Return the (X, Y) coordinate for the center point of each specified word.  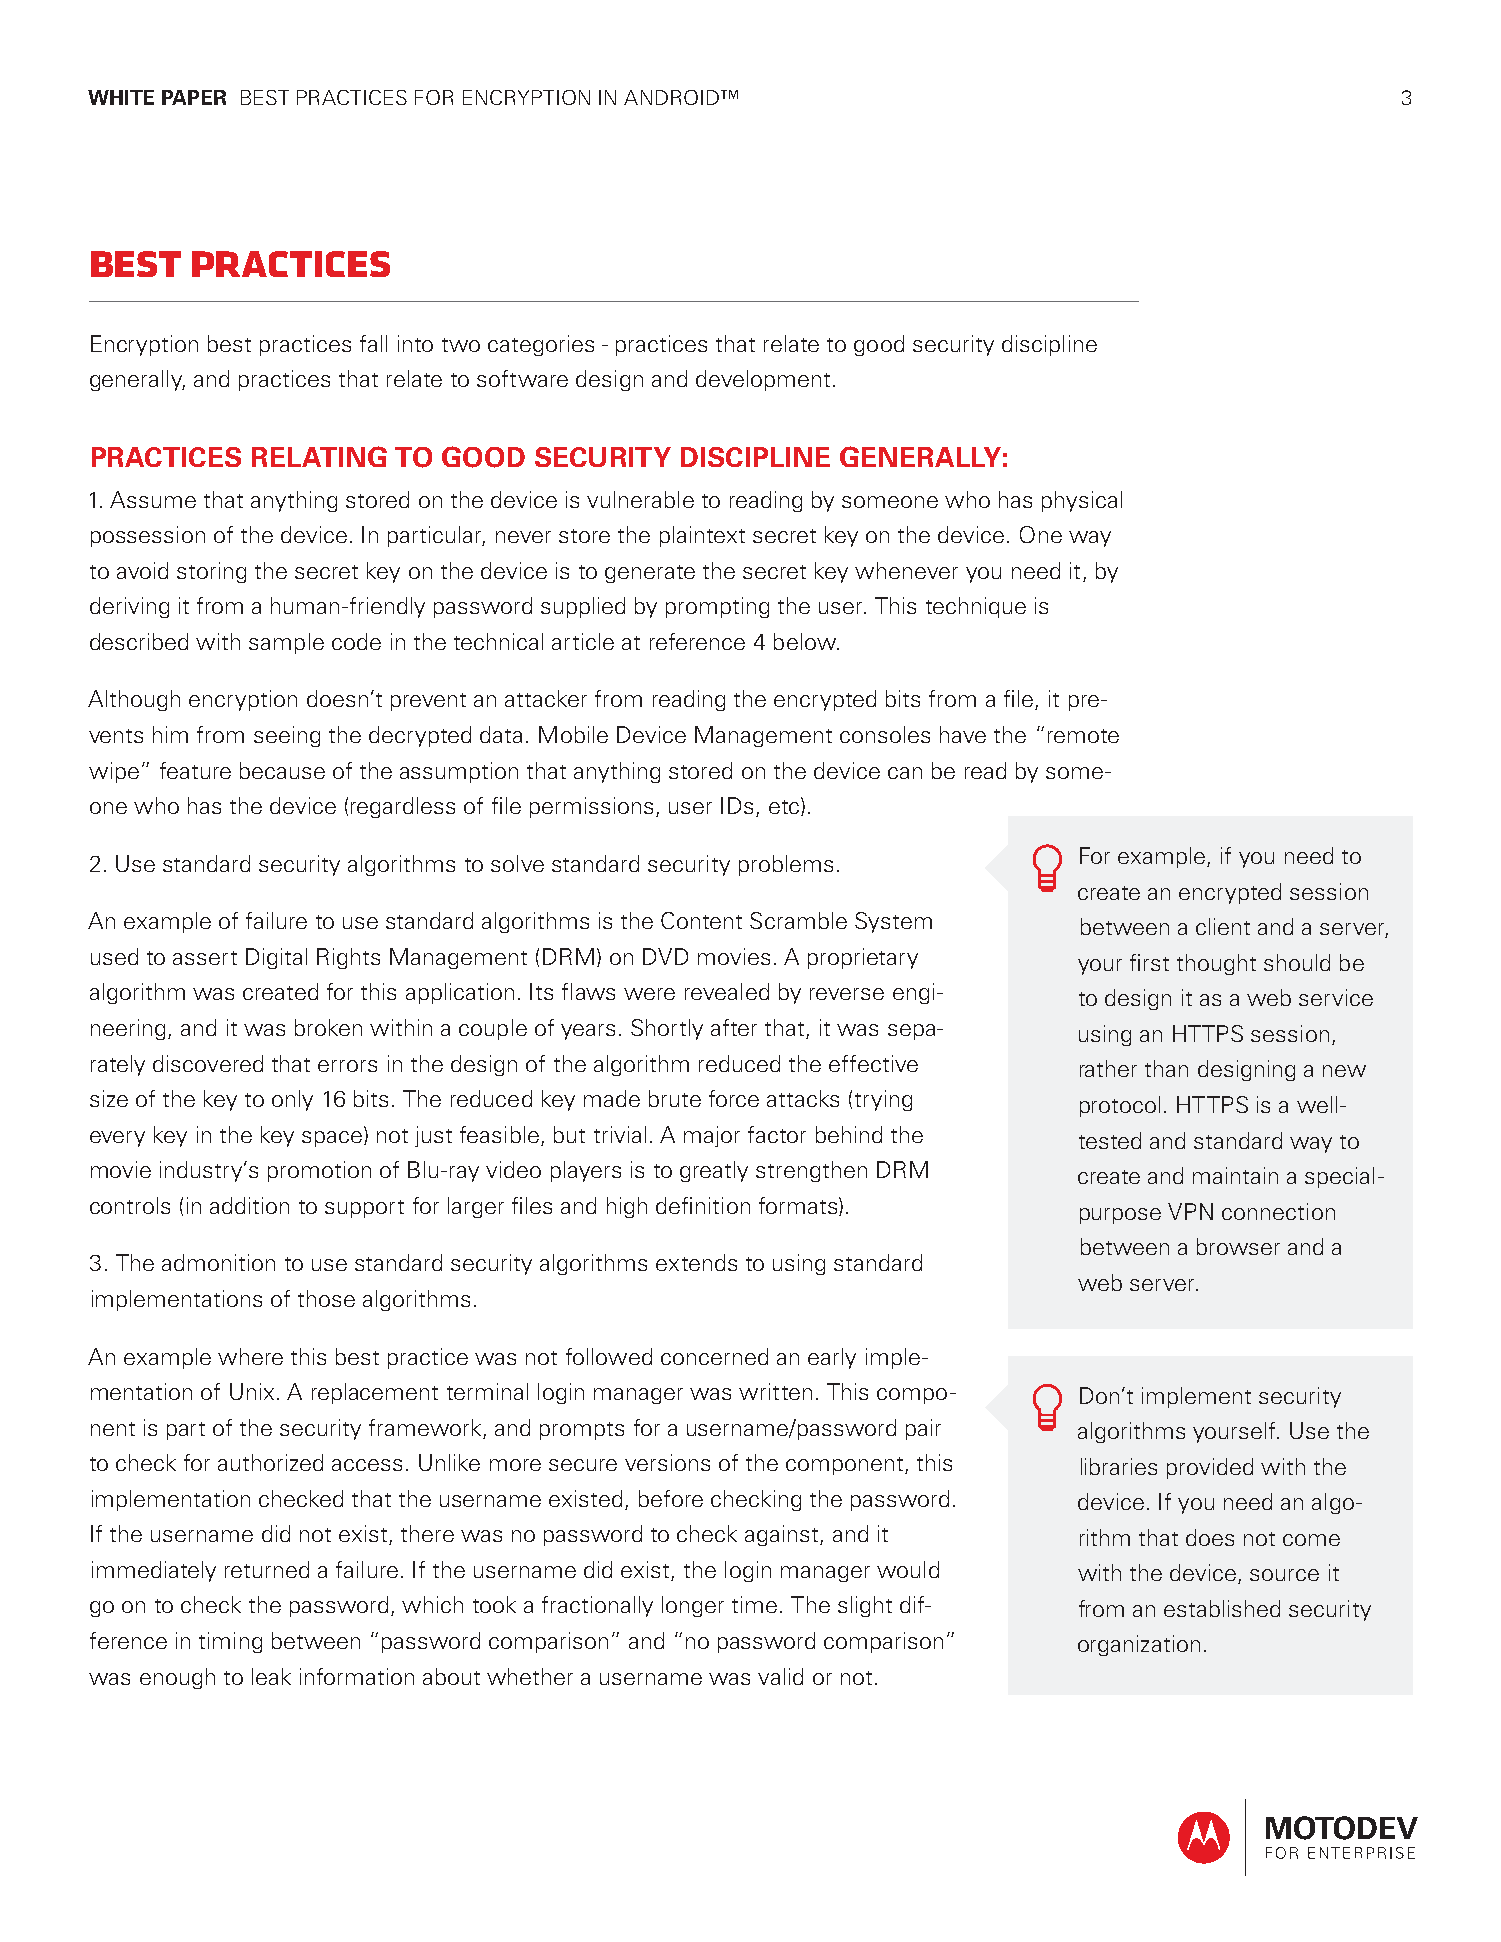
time (754, 1604)
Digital (276, 958)
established (1222, 1608)
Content (701, 920)
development (763, 380)
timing (230, 1642)
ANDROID (673, 97)
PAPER (194, 97)
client (1223, 926)
